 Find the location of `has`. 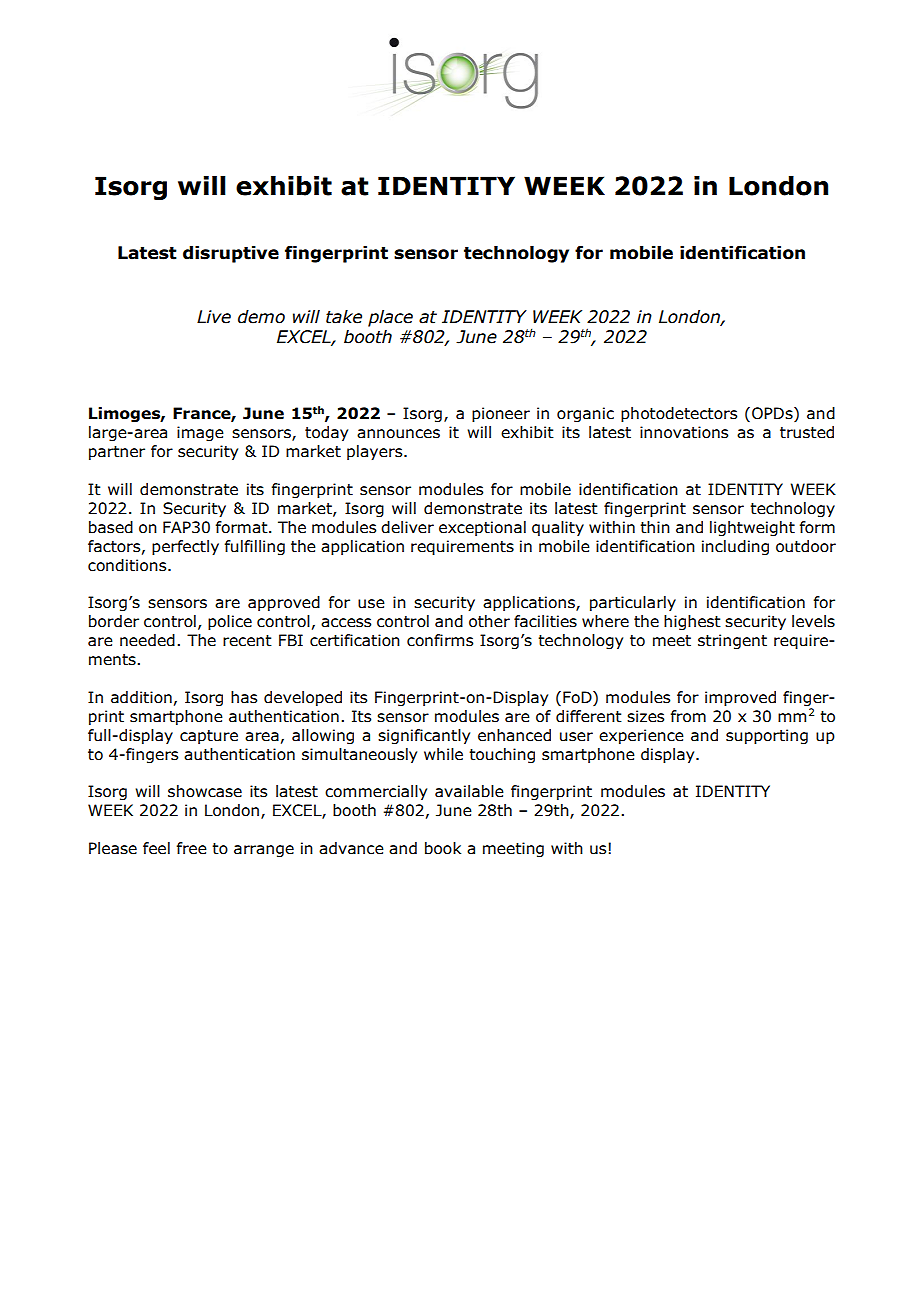

has is located at coordinates (244, 697).
